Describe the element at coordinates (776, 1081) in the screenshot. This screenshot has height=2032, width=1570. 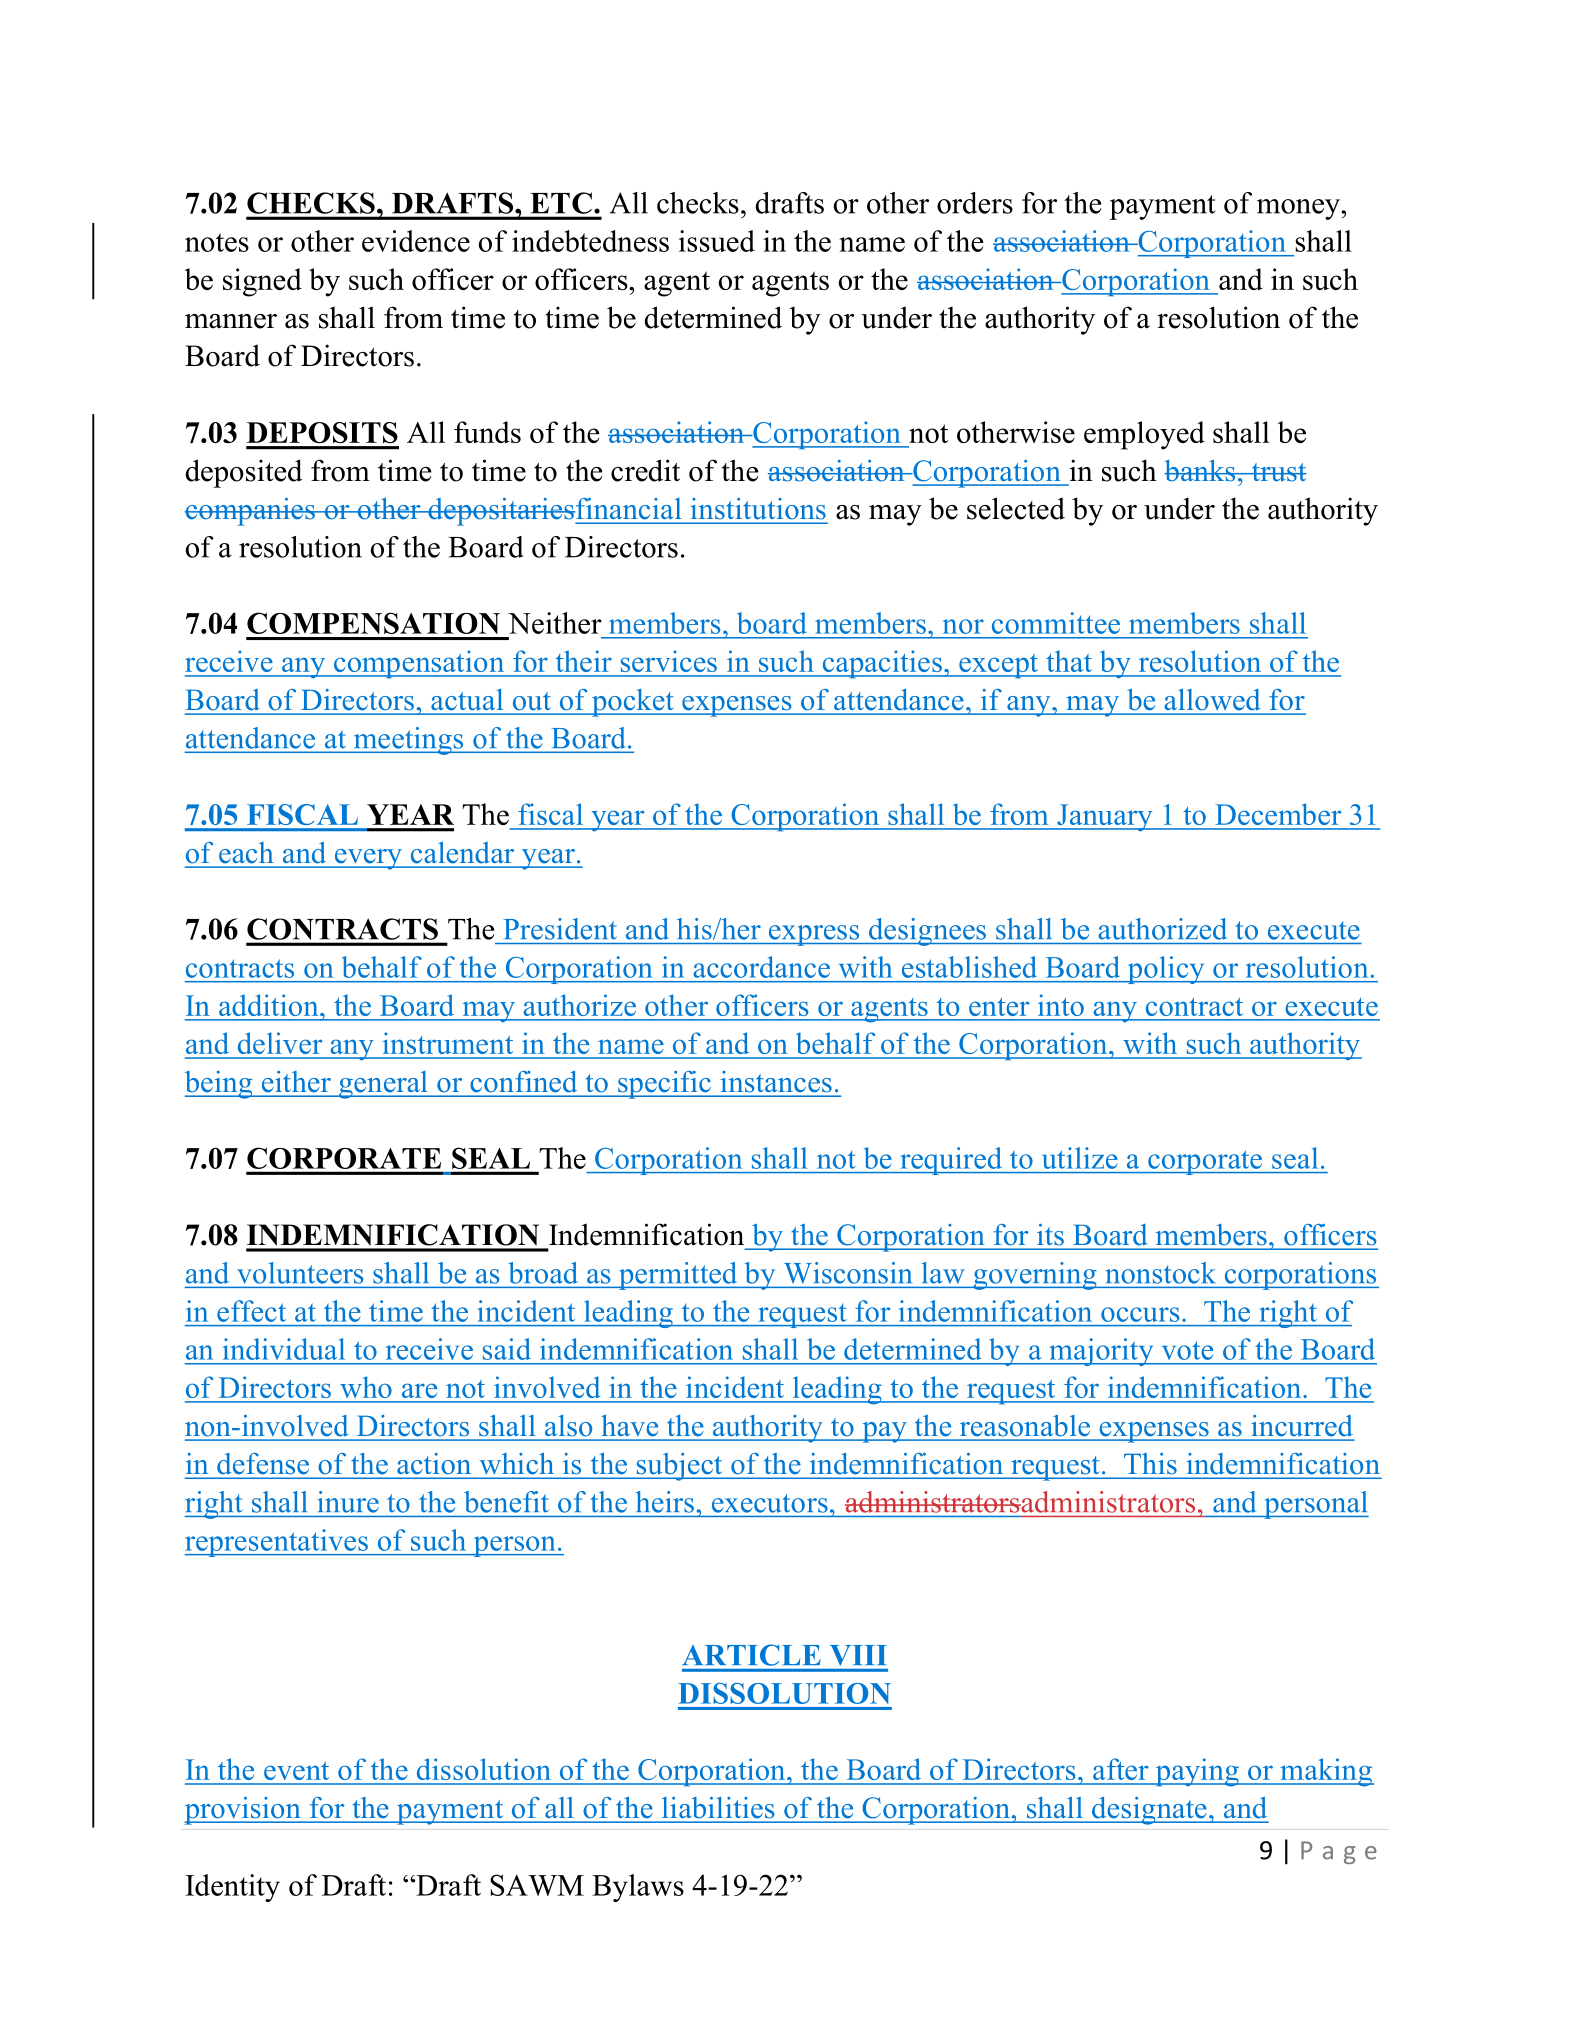
I see `instances` at that location.
